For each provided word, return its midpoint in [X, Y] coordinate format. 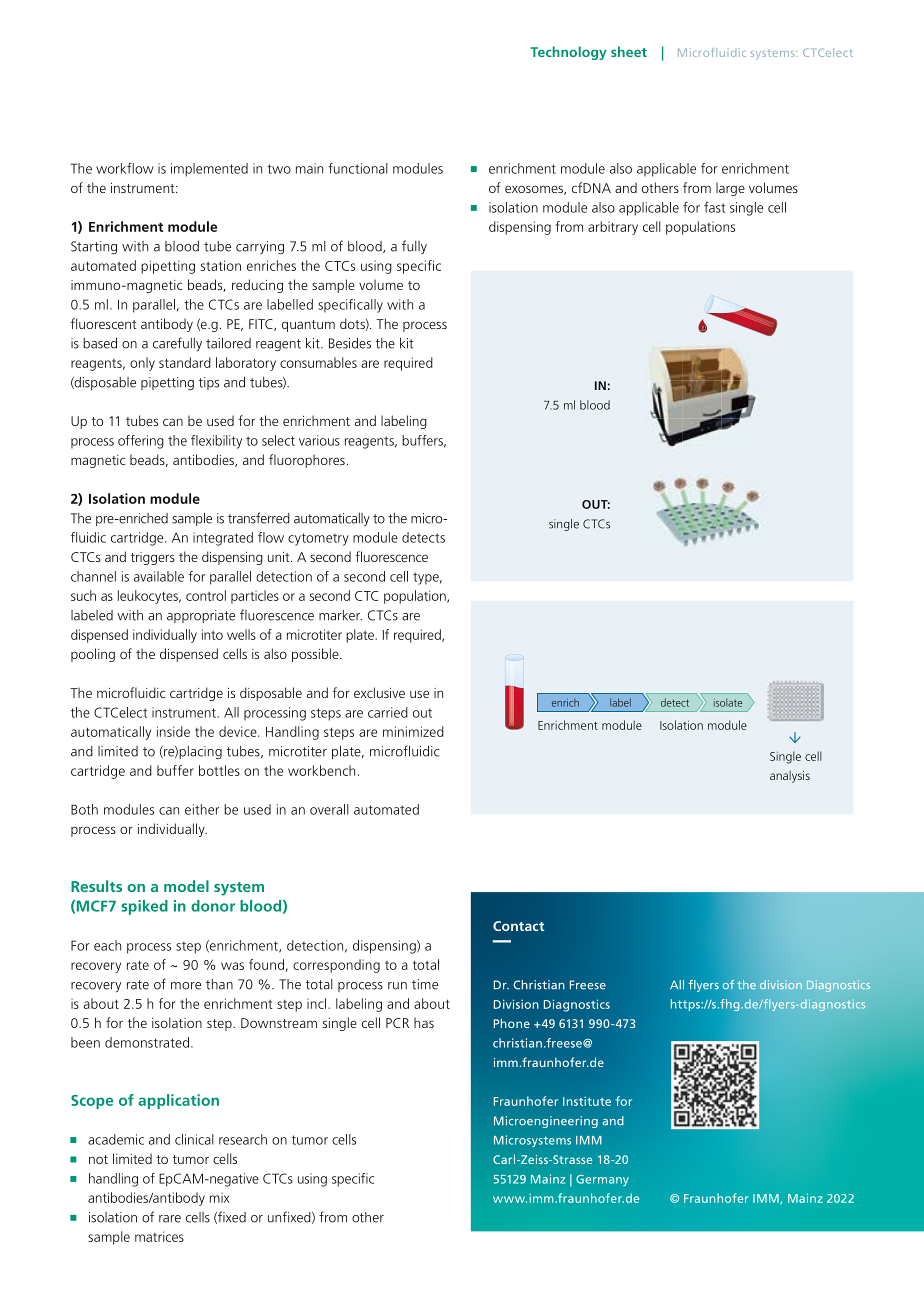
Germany [602, 1180]
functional [358, 168]
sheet [629, 51]
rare [170, 1219]
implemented [209, 170]
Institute [587, 1101]
